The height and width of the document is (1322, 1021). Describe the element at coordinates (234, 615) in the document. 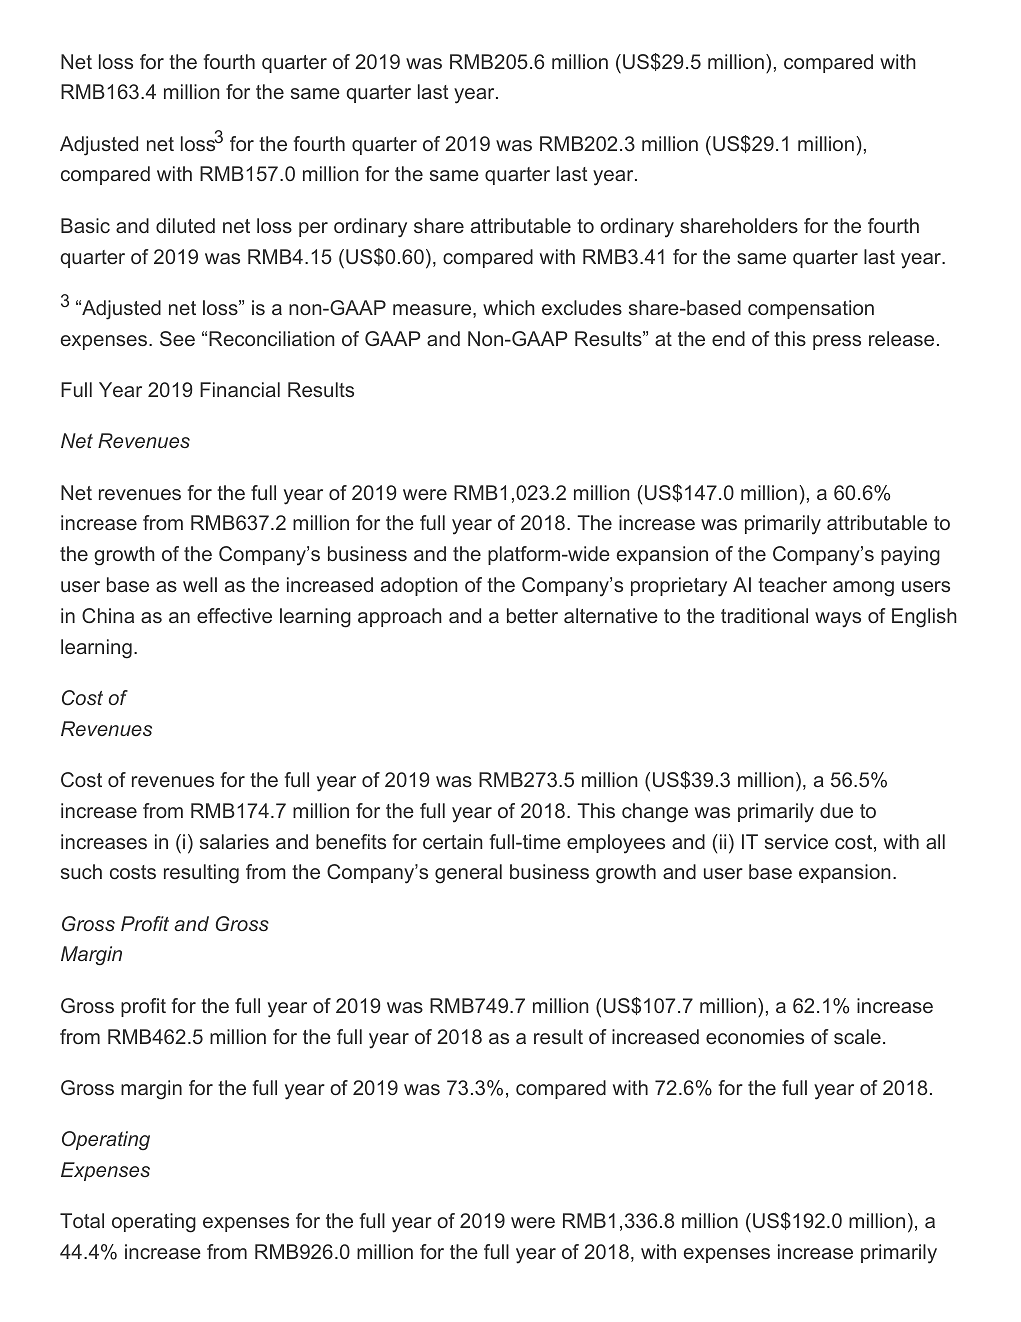

I see `effective` at that location.
